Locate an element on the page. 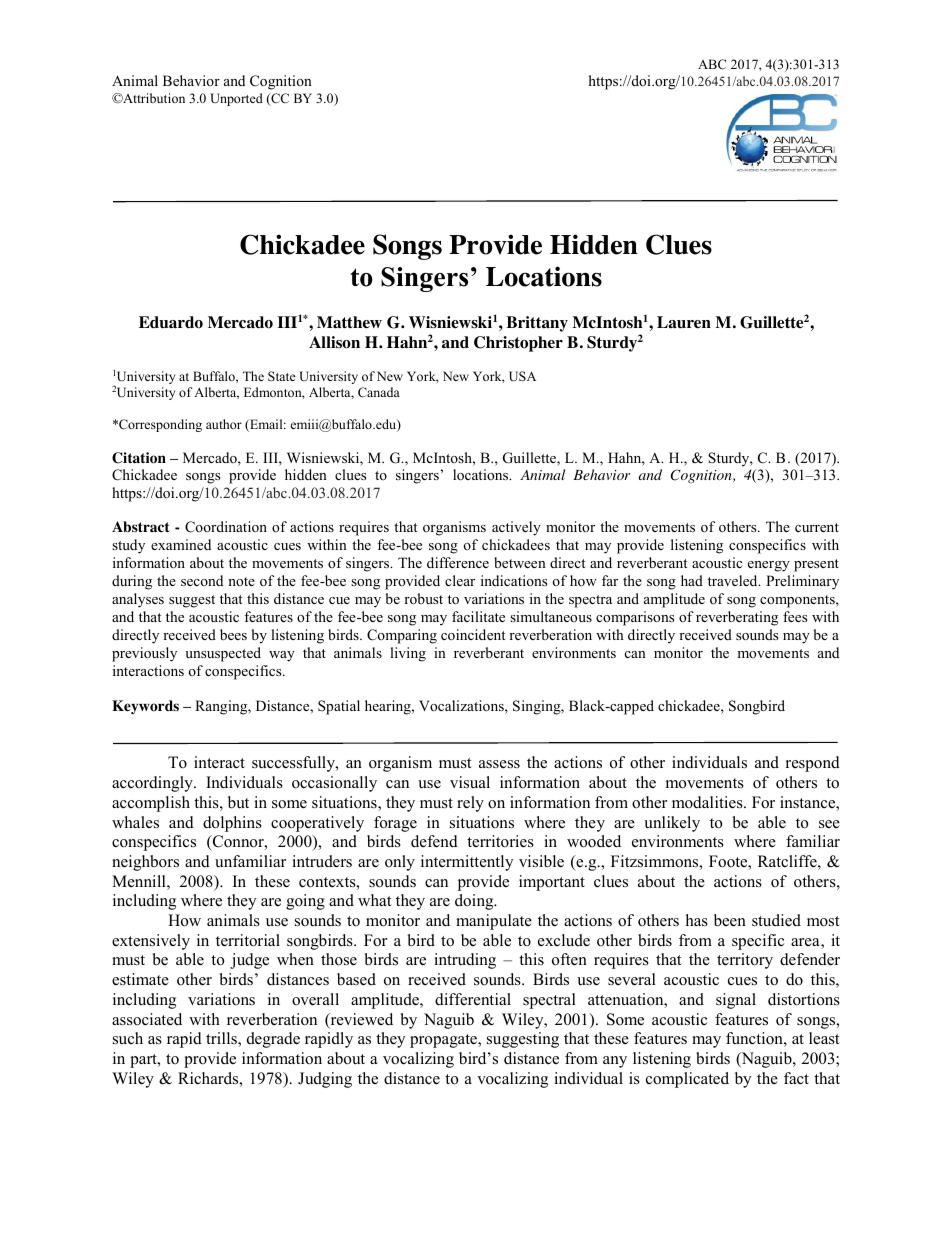 This document has height=1233, width=952. Unported is located at coordinates (236, 99).
